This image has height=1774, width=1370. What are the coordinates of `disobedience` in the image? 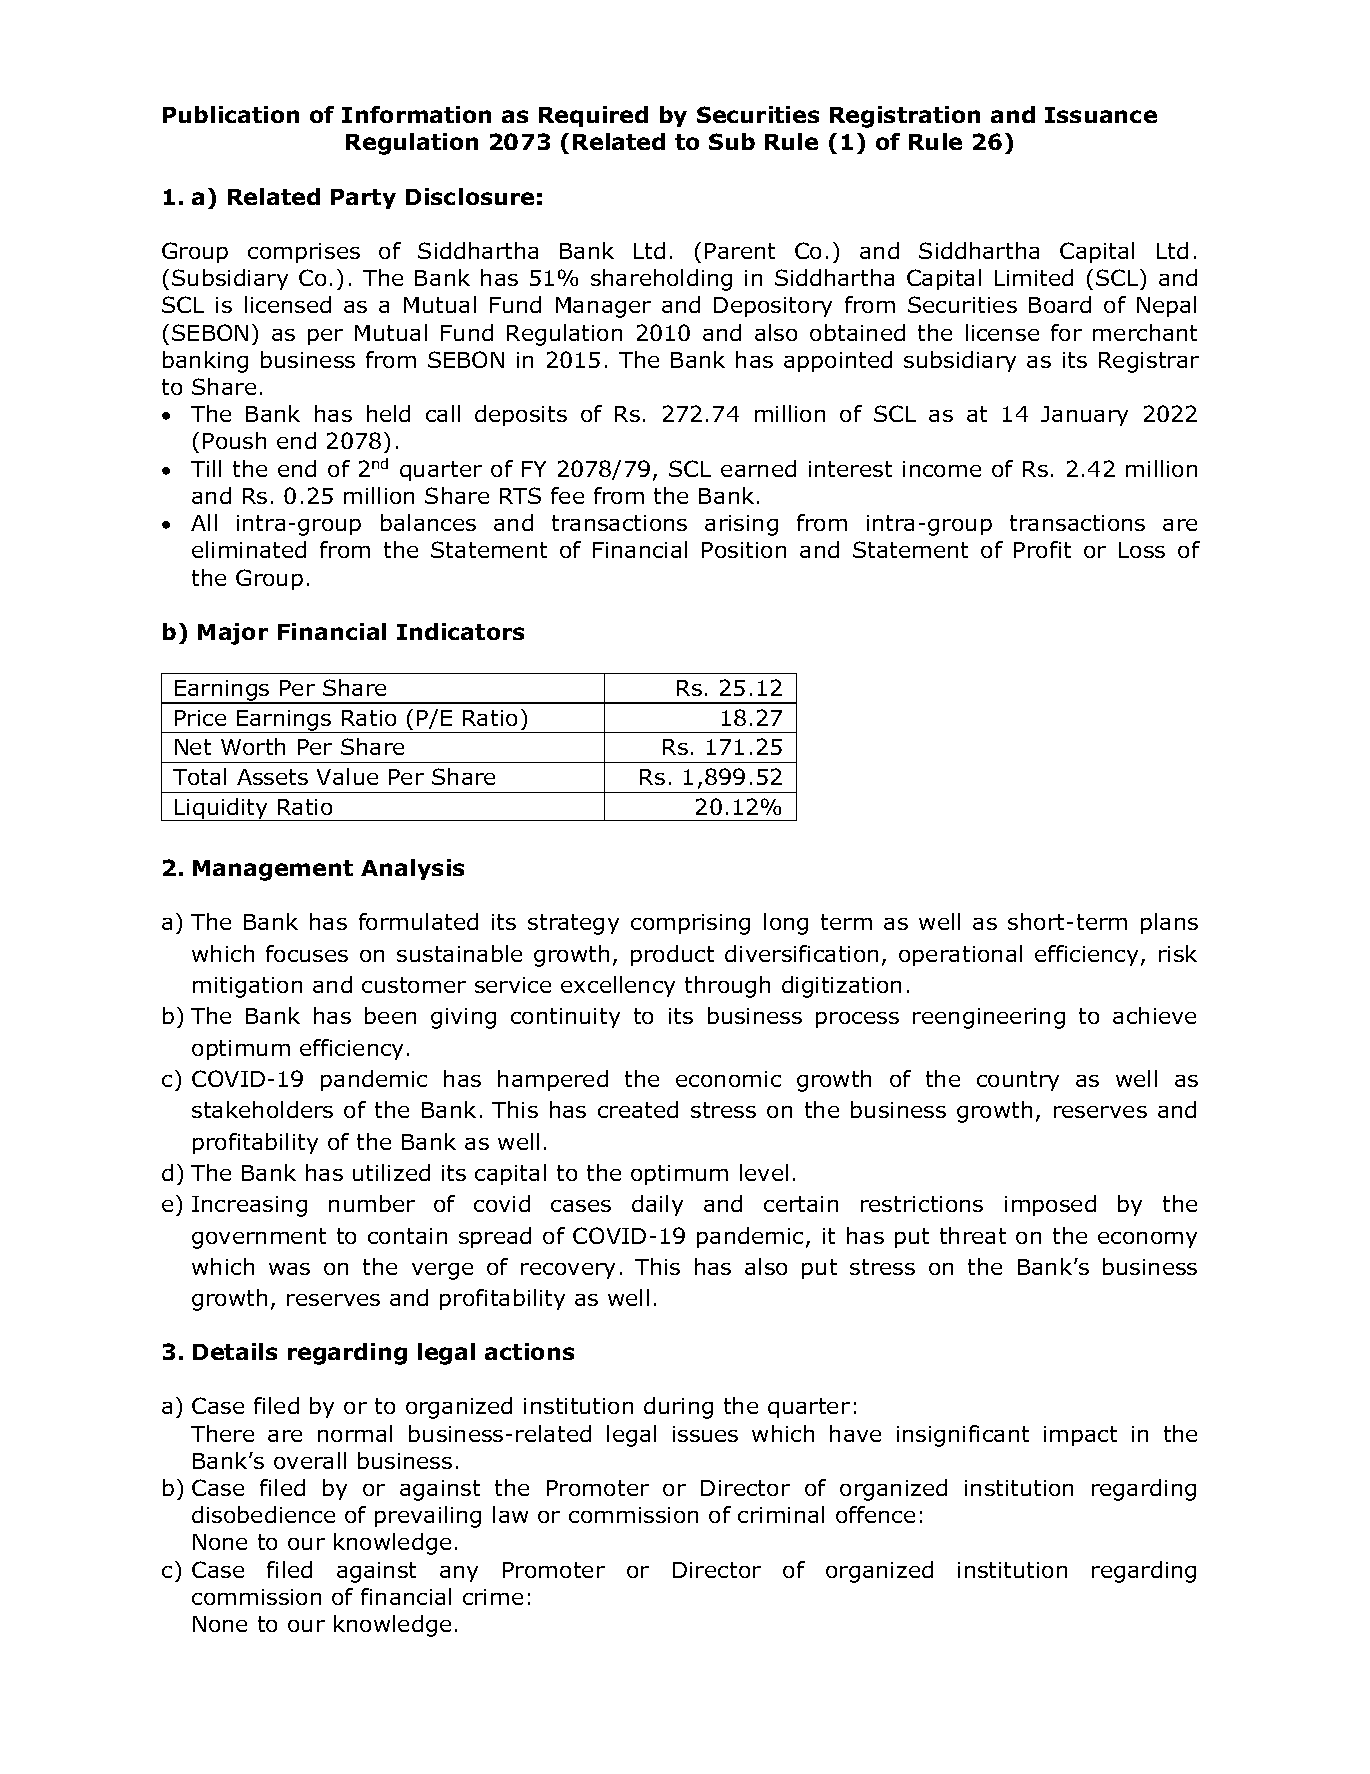 It's located at (263, 1514).
